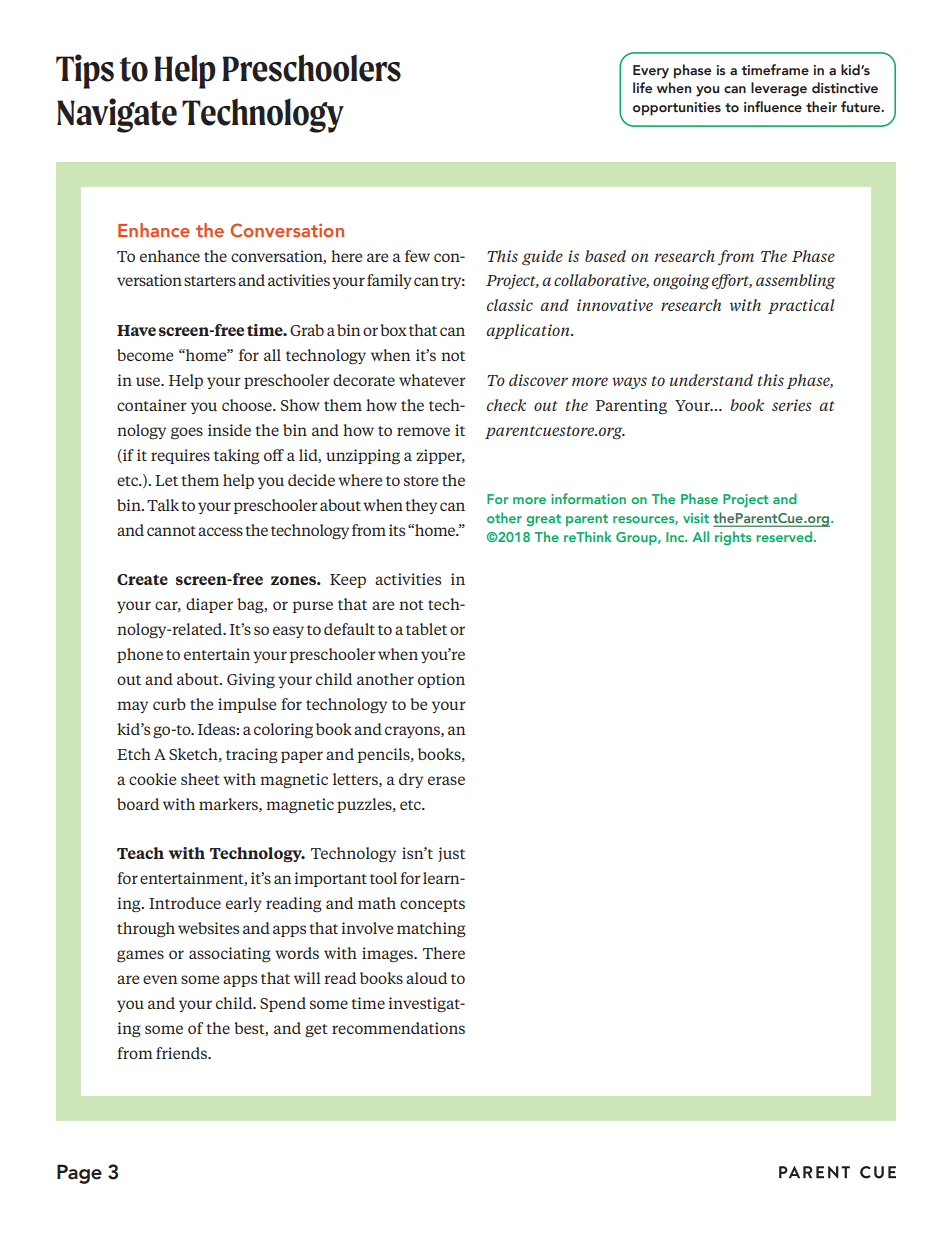  What do you see at coordinates (451, 854) in the document?
I see `just` at bounding box center [451, 854].
